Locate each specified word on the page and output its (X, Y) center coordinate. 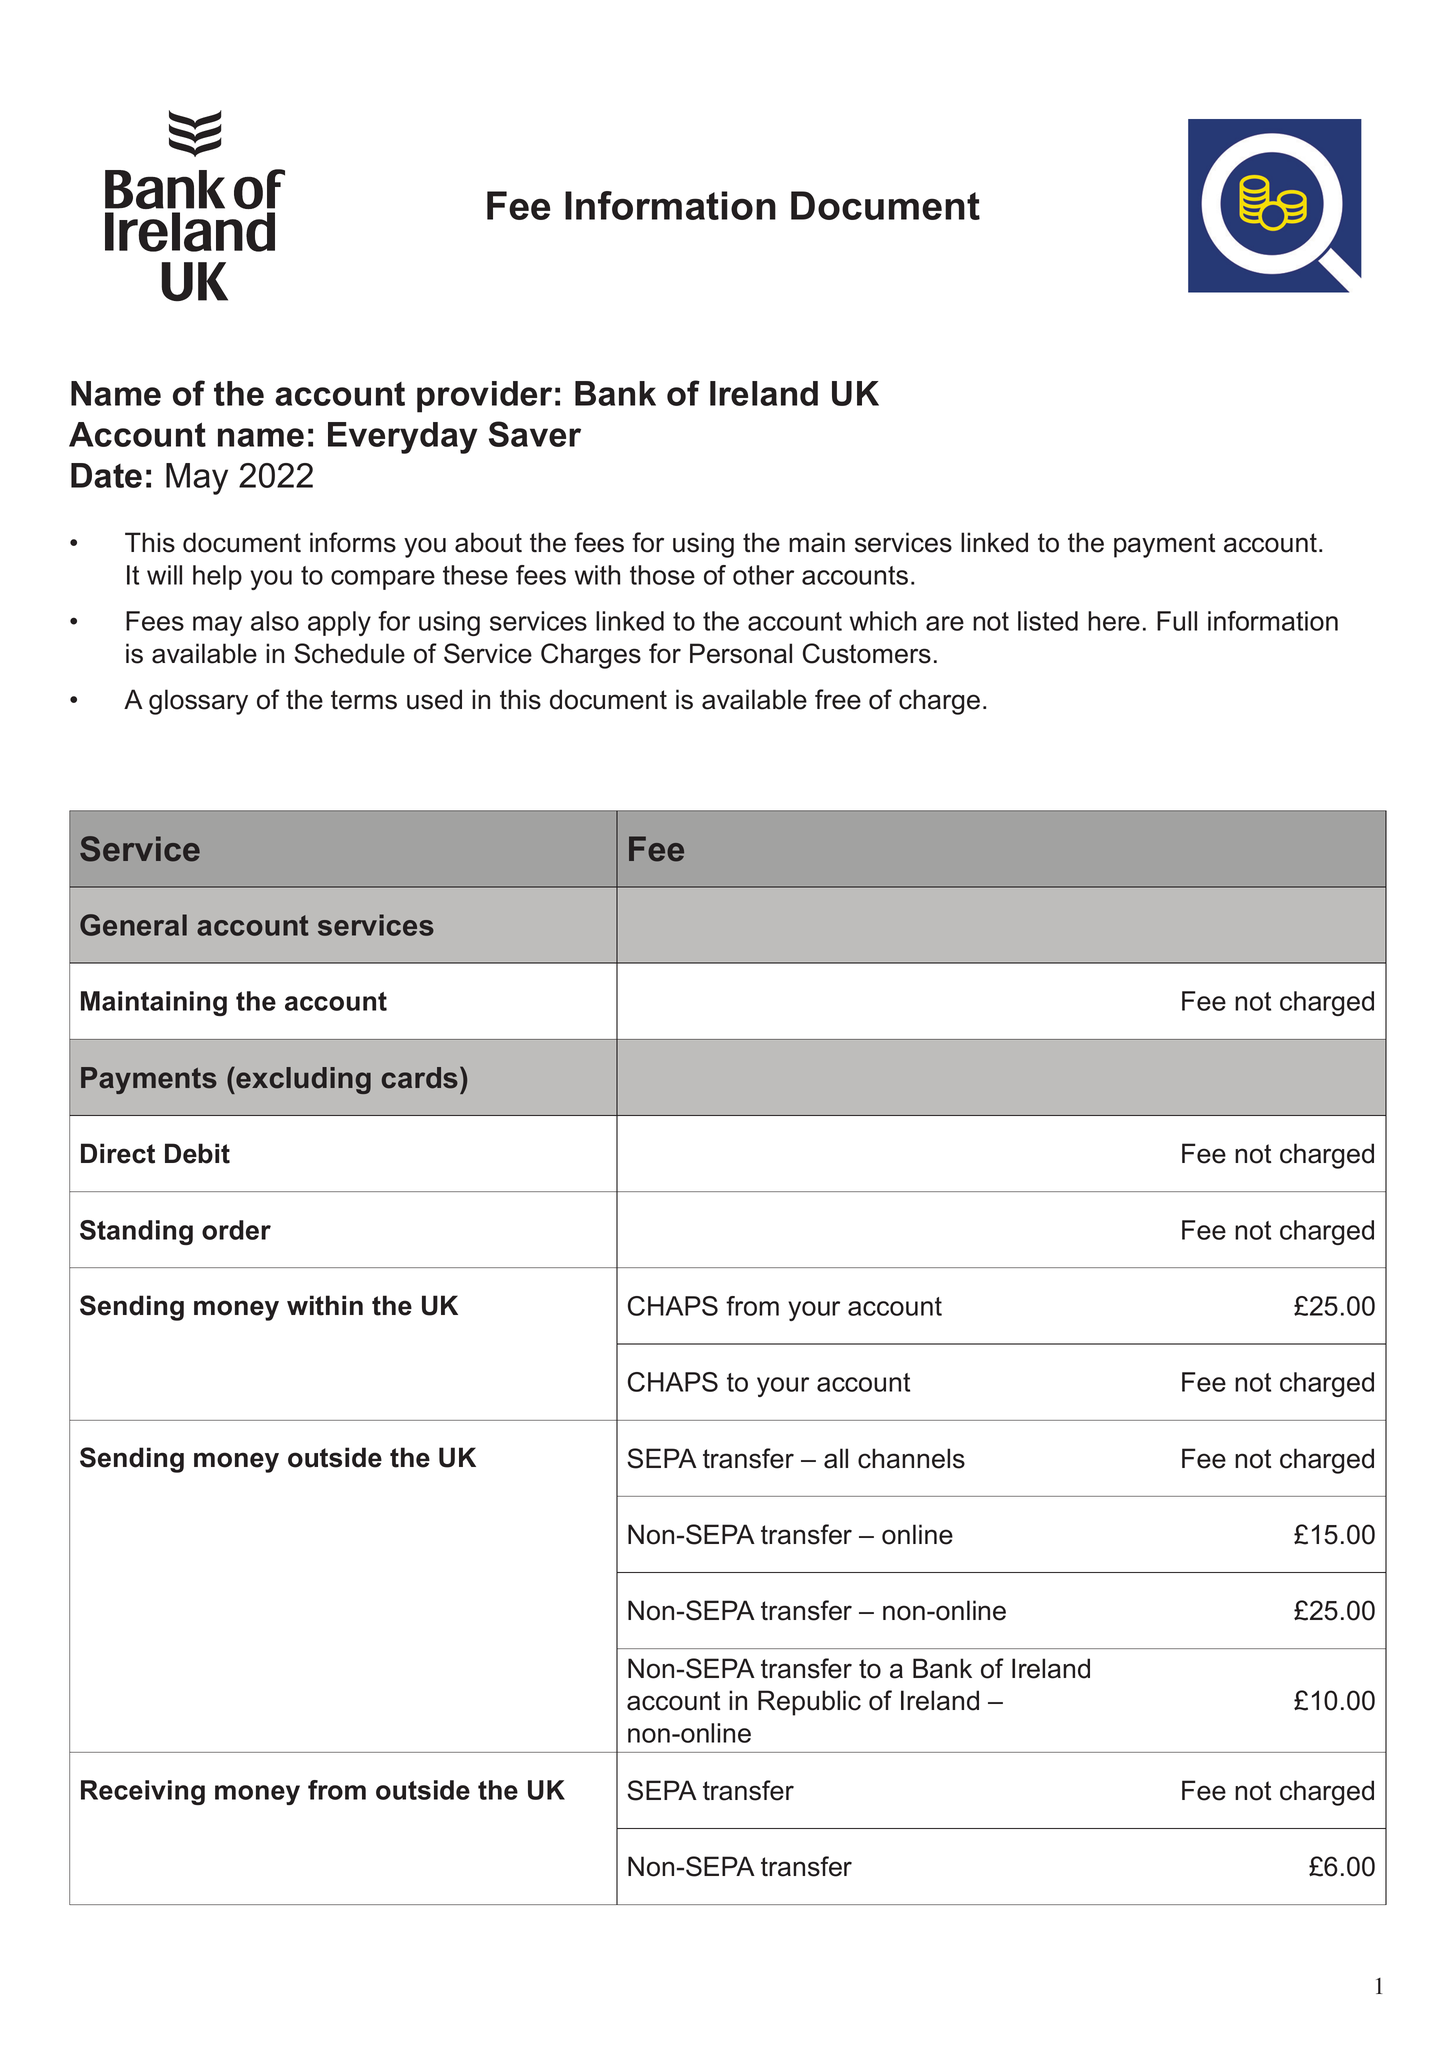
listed (1048, 621)
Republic (809, 1703)
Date (106, 475)
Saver (535, 434)
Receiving (143, 1792)
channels (911, 1458)
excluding (302, 1080)
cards (420, 1078)
